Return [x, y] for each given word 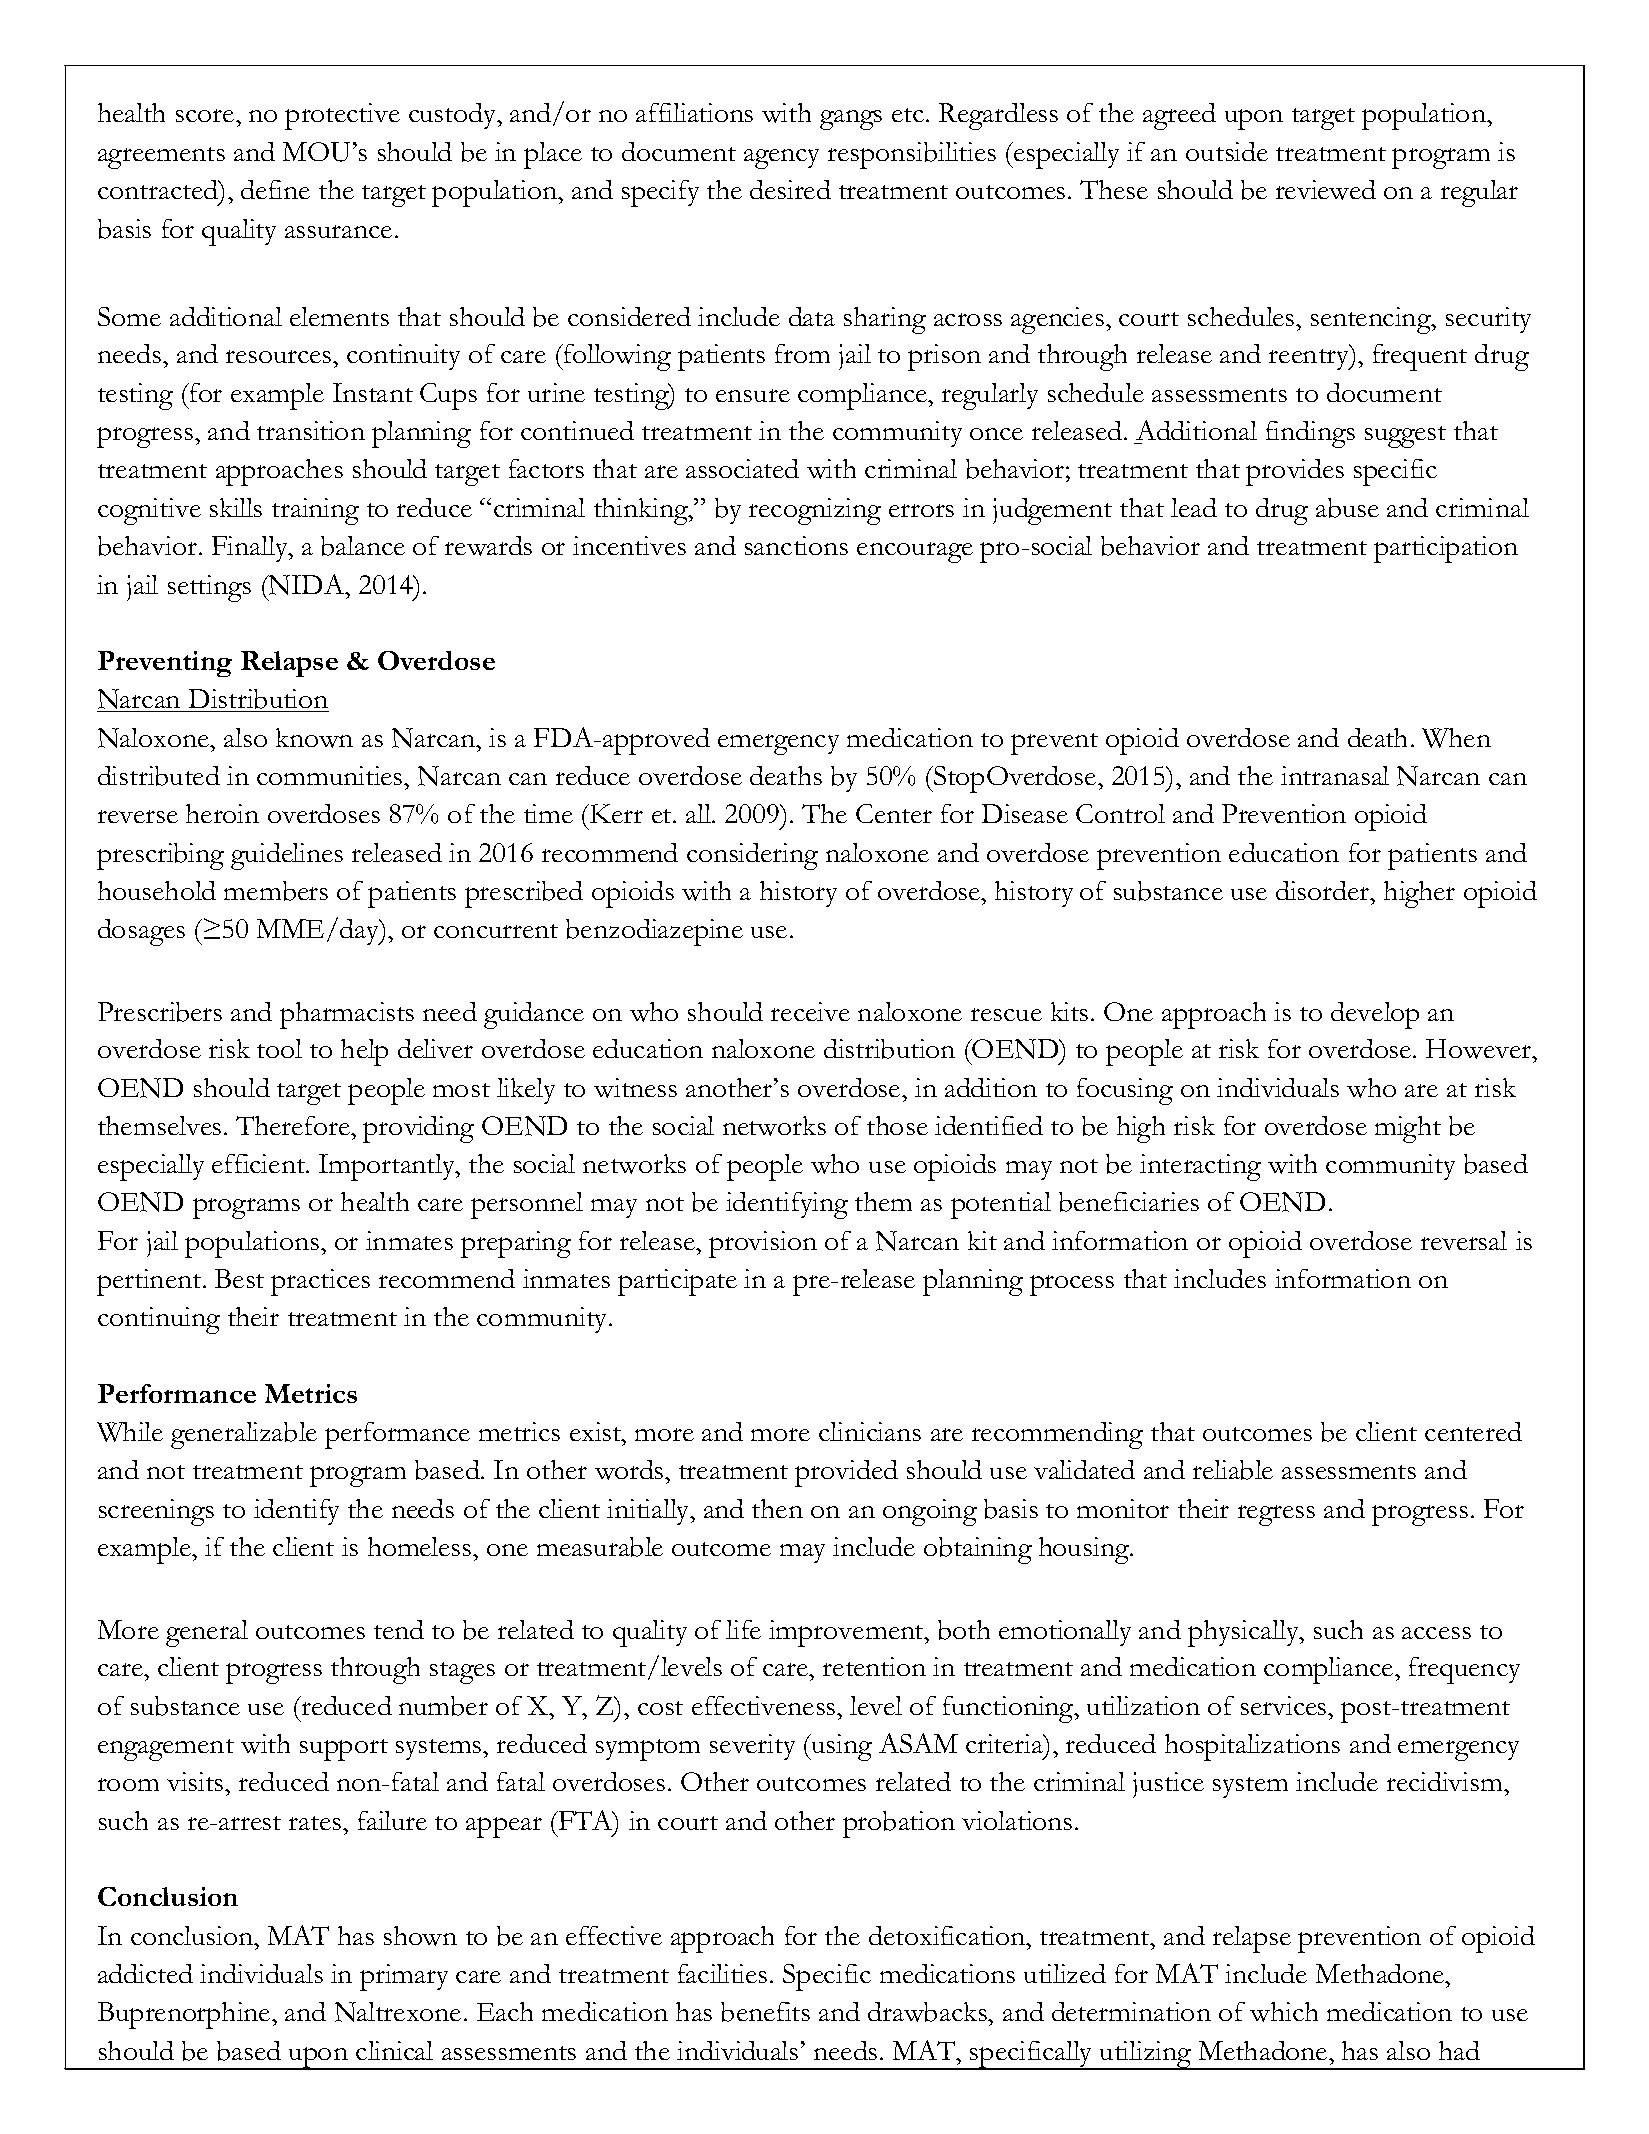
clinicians [870, 1431]
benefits [765, 2012]
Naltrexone [398, 2012]
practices [320, 1282]
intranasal [1335, 775]
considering [752, 856]
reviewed [1326, 190]
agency [781, 159]
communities [331, 775]
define [275, 189]
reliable [1233, 1470]
